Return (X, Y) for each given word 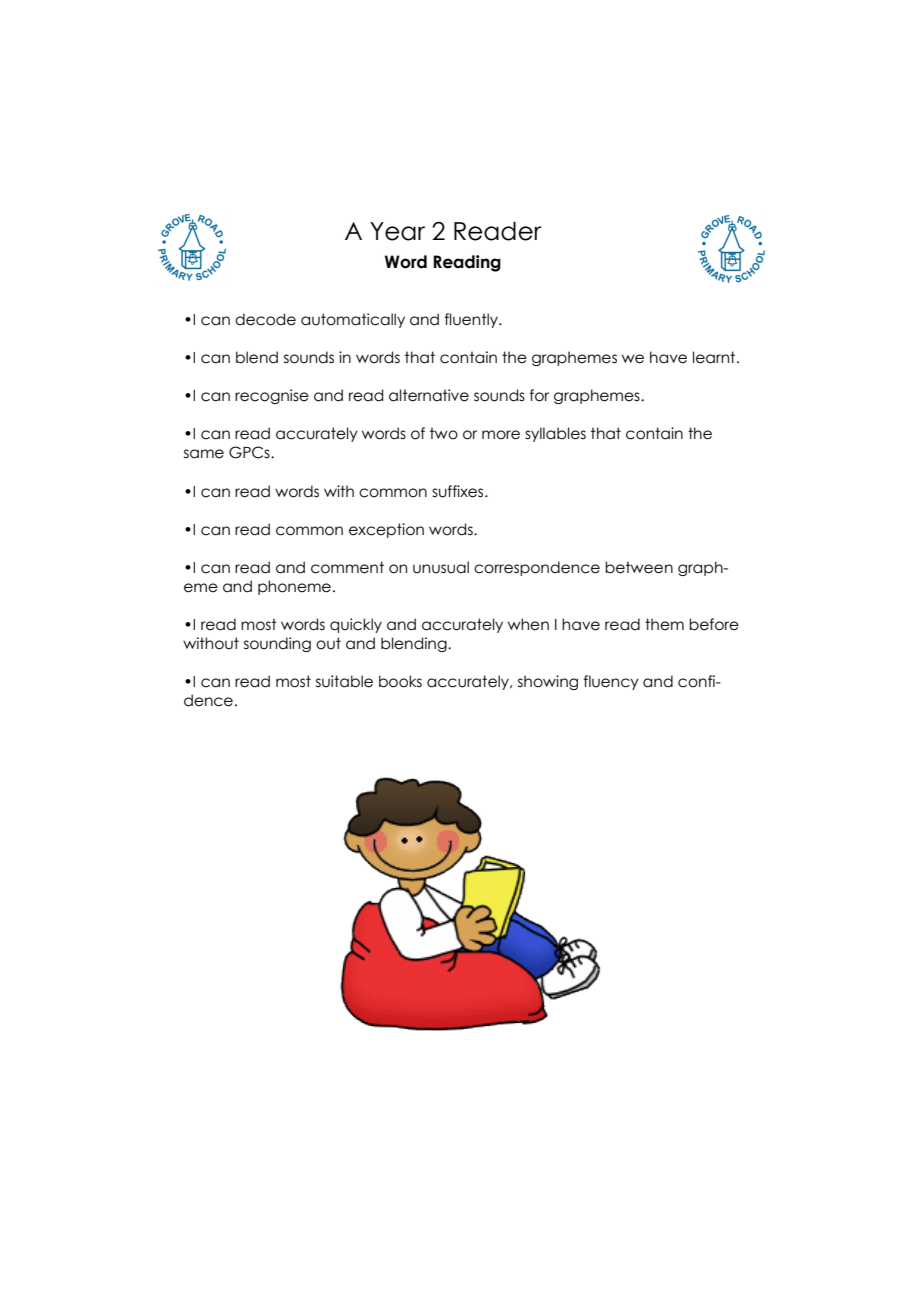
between (639, 567)
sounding (277, 644)
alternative (429, 395)
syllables (555, 434)
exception (386, 530)
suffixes (459, 491)
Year (397, 231)
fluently (472, 320)
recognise (272, 396)
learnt (715, 357)
